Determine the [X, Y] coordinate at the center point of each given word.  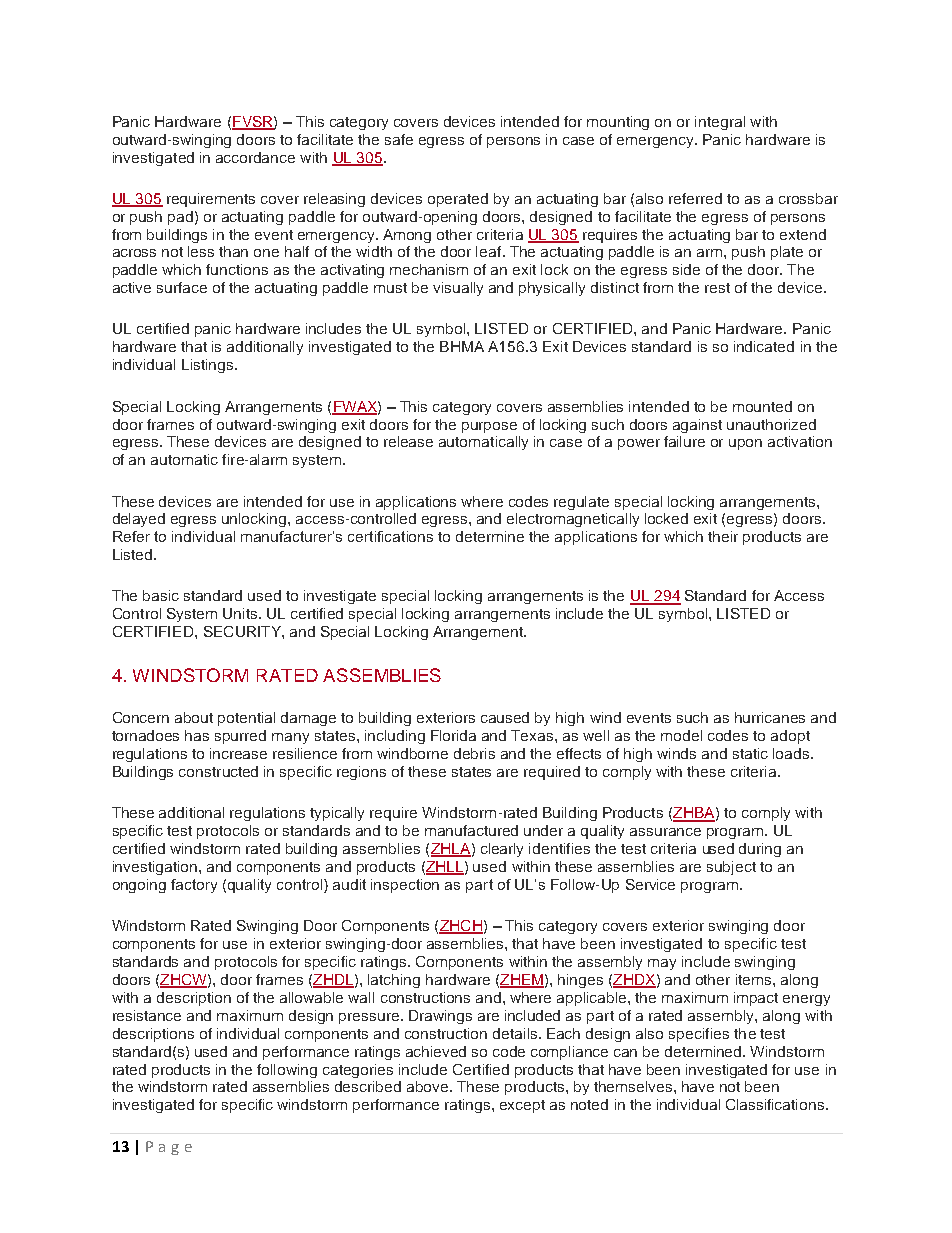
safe [399, 139]
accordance [255, 157]
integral [720, 123]
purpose [489, 427]
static [750, 753]
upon [745, 444]
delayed [139, 520]
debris [474, 753]
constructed [218, 771]
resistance [147, 1015]
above [429, 1086]
